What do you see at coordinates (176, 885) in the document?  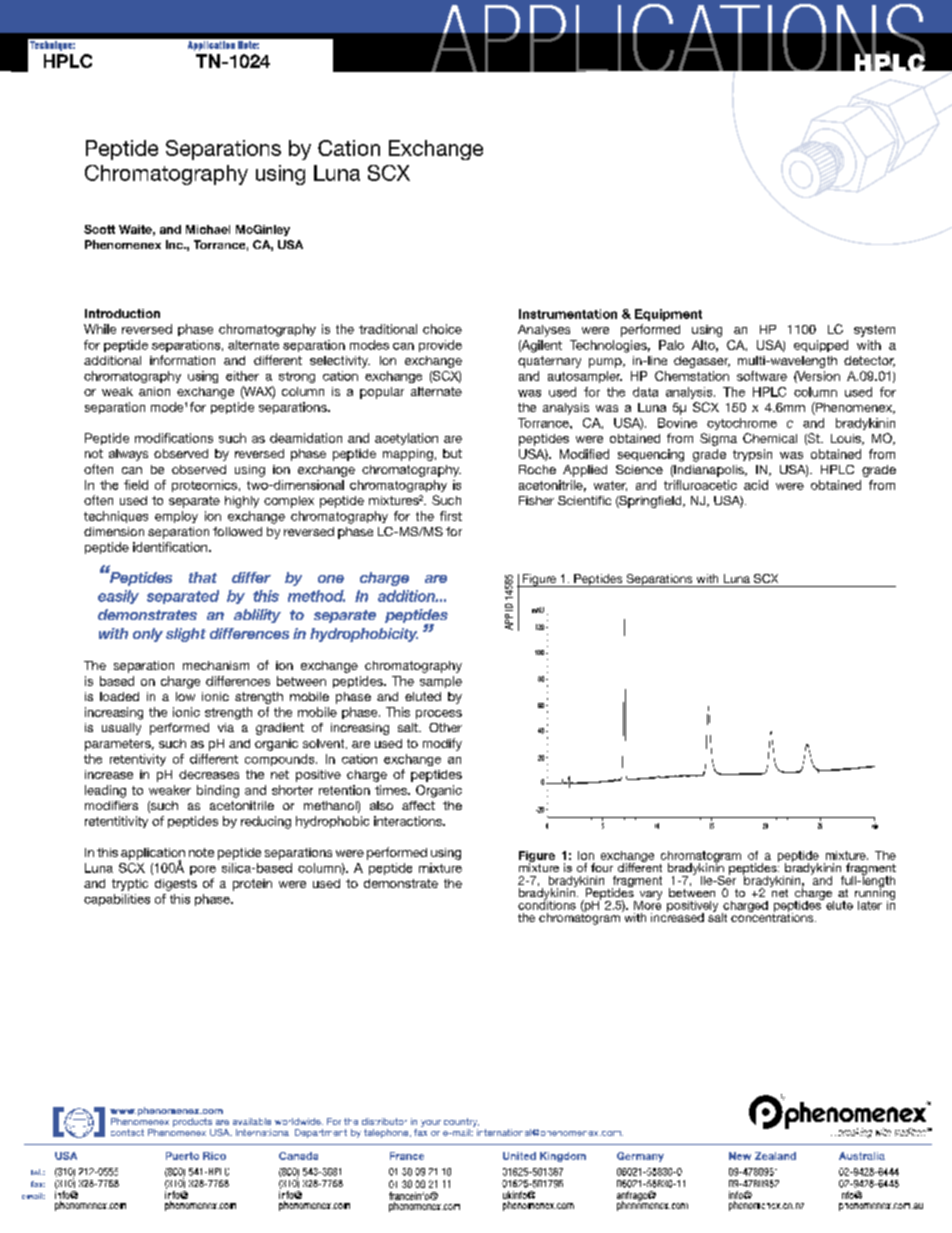 I see `digests` at bounding box center [176, 885].
